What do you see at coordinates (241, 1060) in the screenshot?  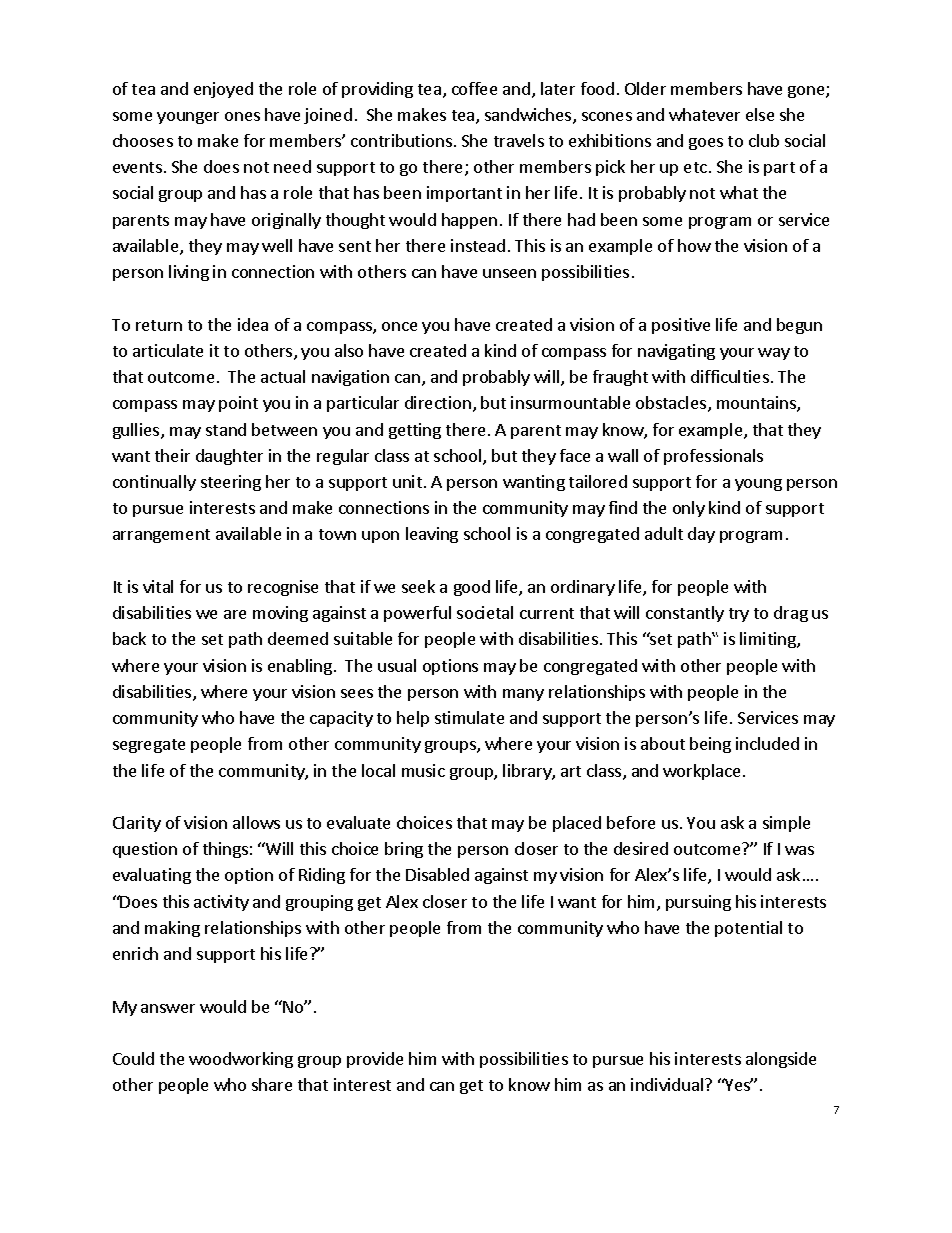 I see `woodworking` at bounding box center [241, 1060].
